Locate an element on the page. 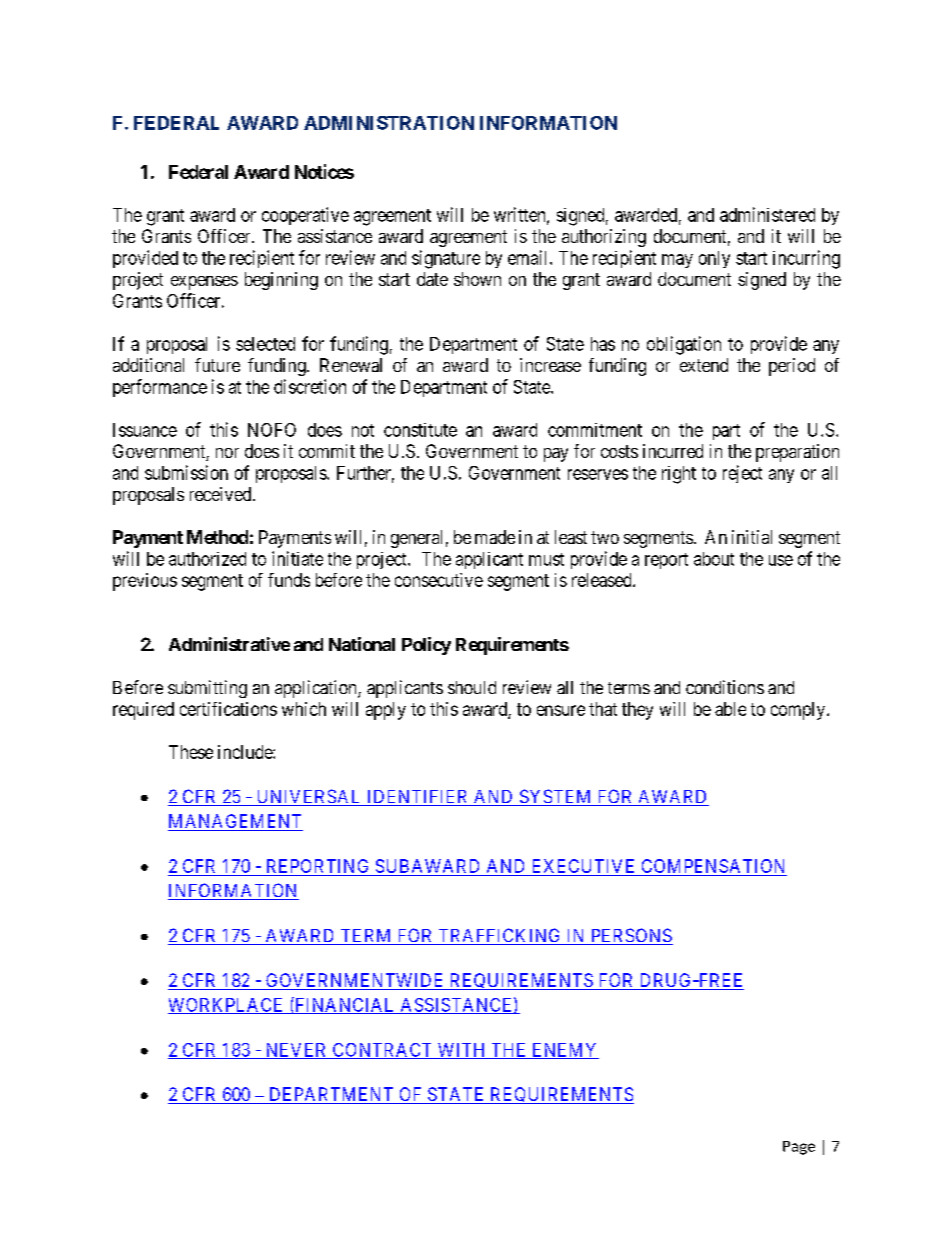  ADMINISTRATION is located at coordinates (389, 123).
